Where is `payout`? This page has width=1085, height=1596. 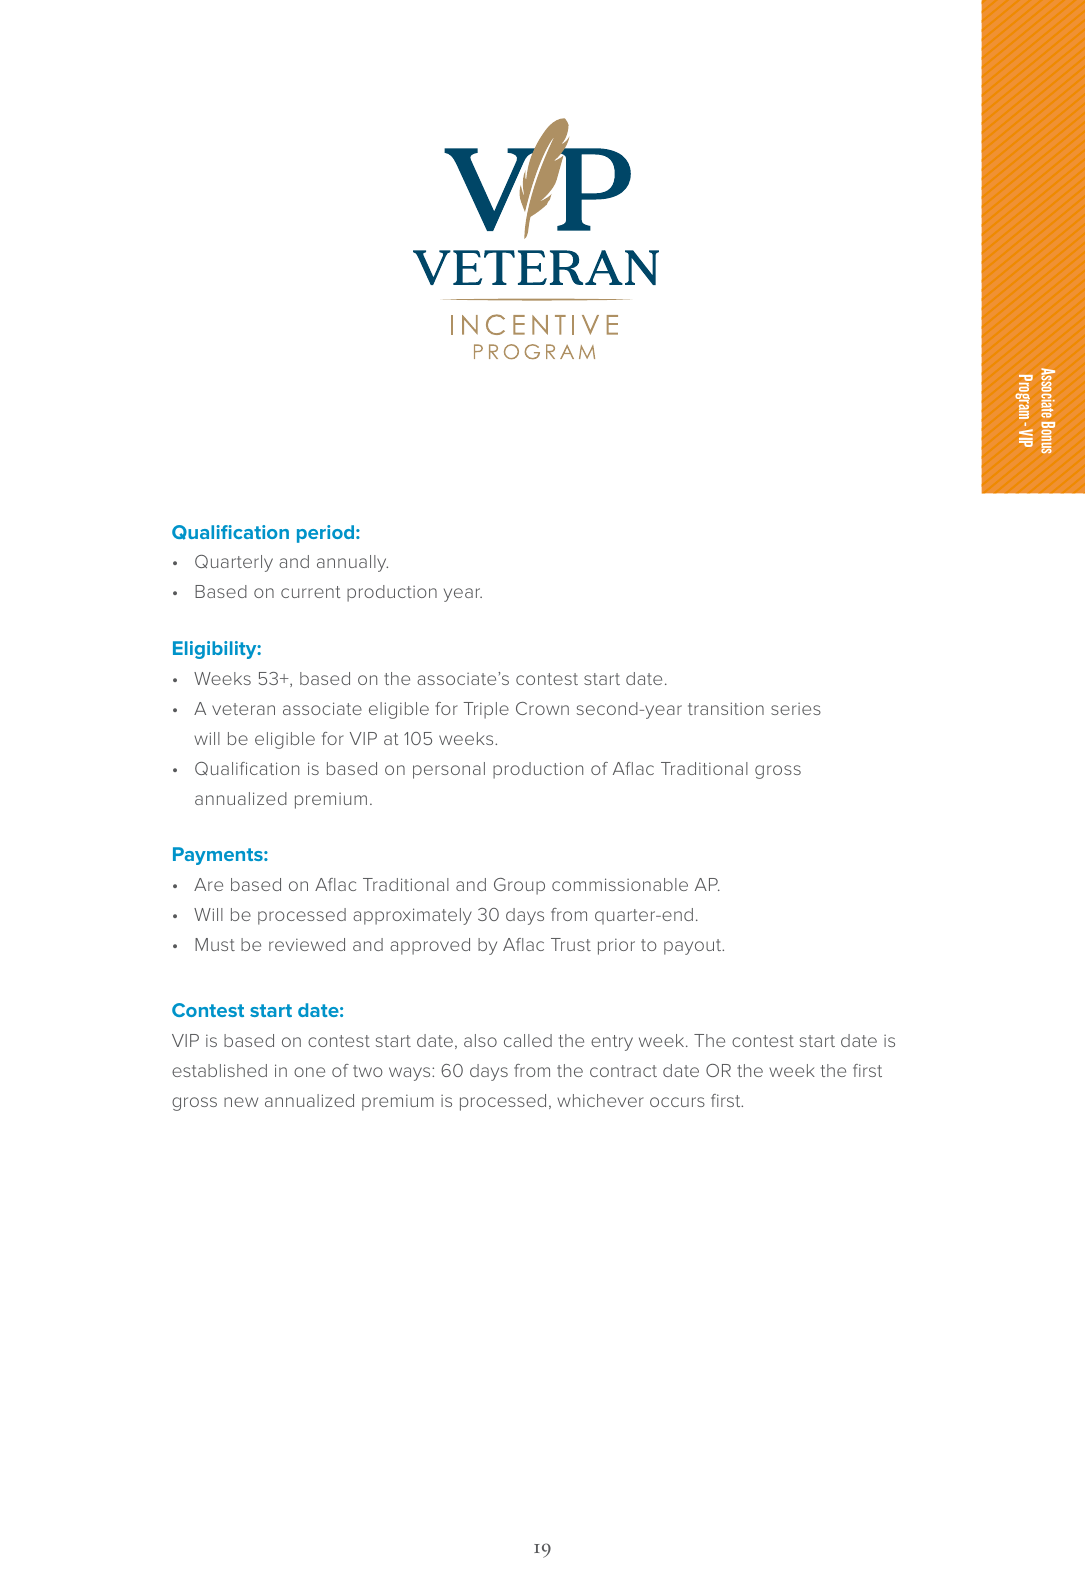
payout is located at coordinates (693, 947).
